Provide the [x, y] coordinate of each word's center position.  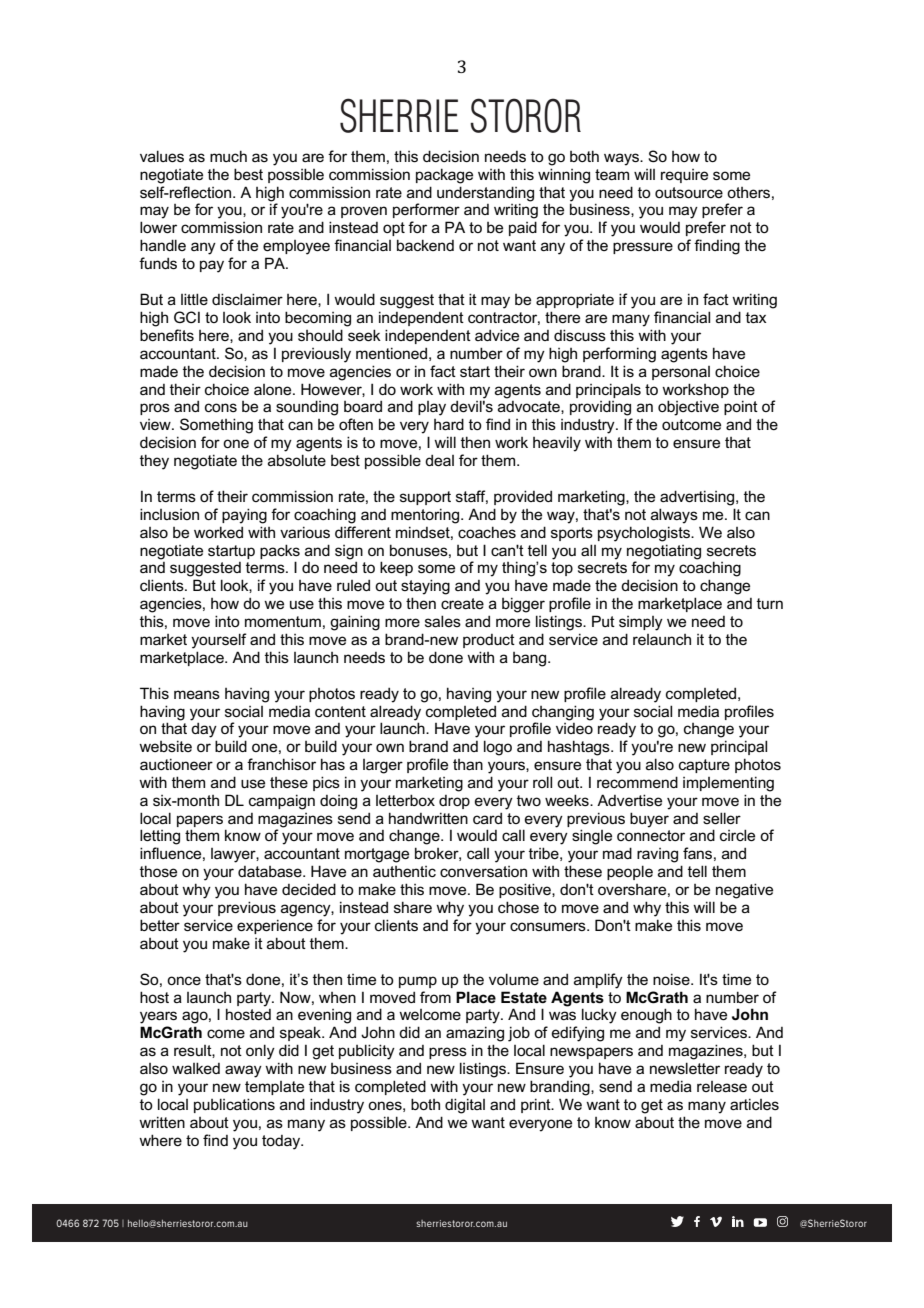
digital [465, 1106]
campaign [282, 802]
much [228, 156]
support [425, 498]
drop [454, 802]
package [444, 176]
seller [722, 818]
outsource [689, 192]
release [722, 1086]
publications [234, 1105]
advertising [698, 498]
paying [244, 516]
